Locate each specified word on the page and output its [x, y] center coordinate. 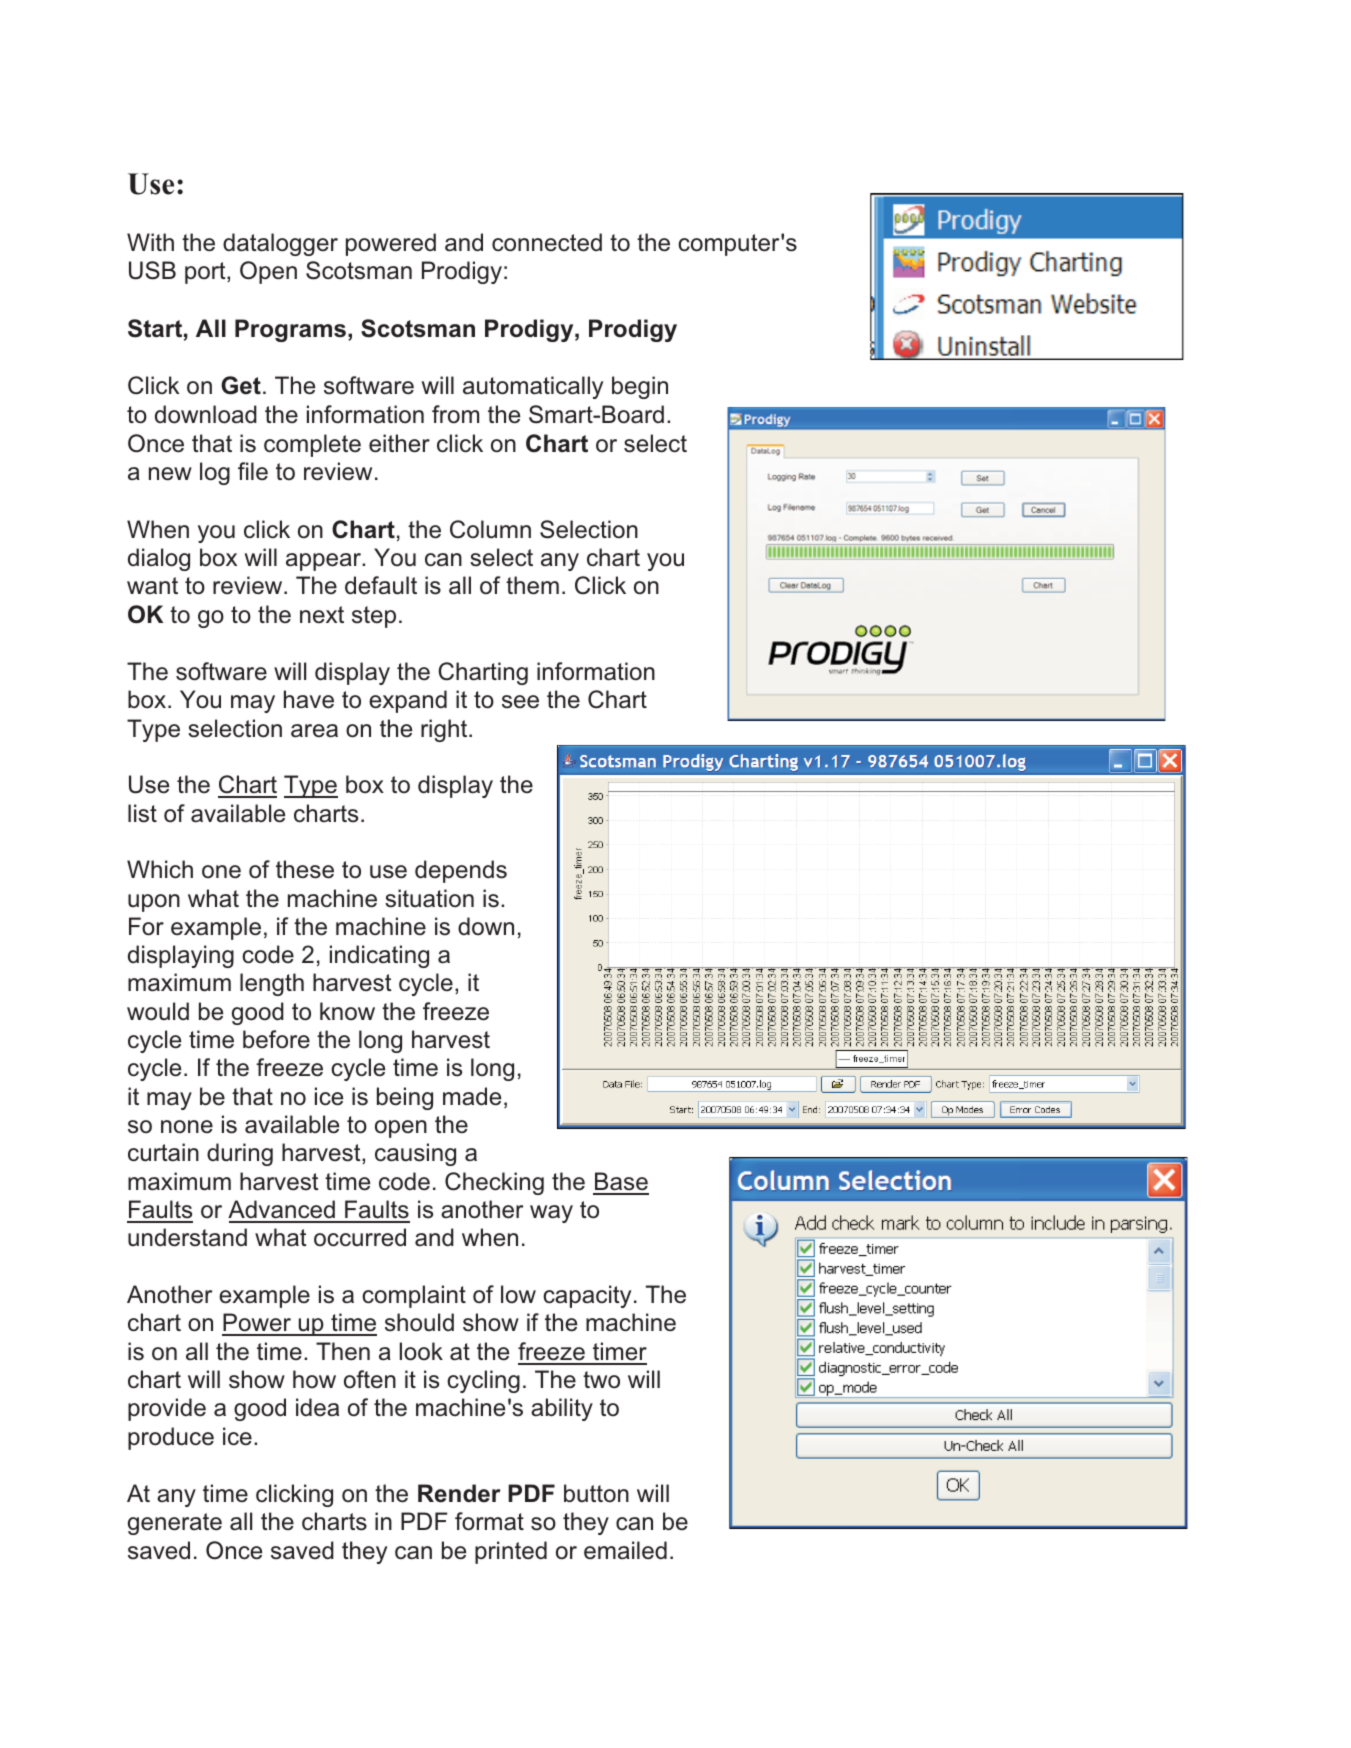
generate [175, 1524]
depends [461, 871]
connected [547, 242]
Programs [290, 330]
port [206, 273]
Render [459, 1493]
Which [160, 869]
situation [429, 898]
